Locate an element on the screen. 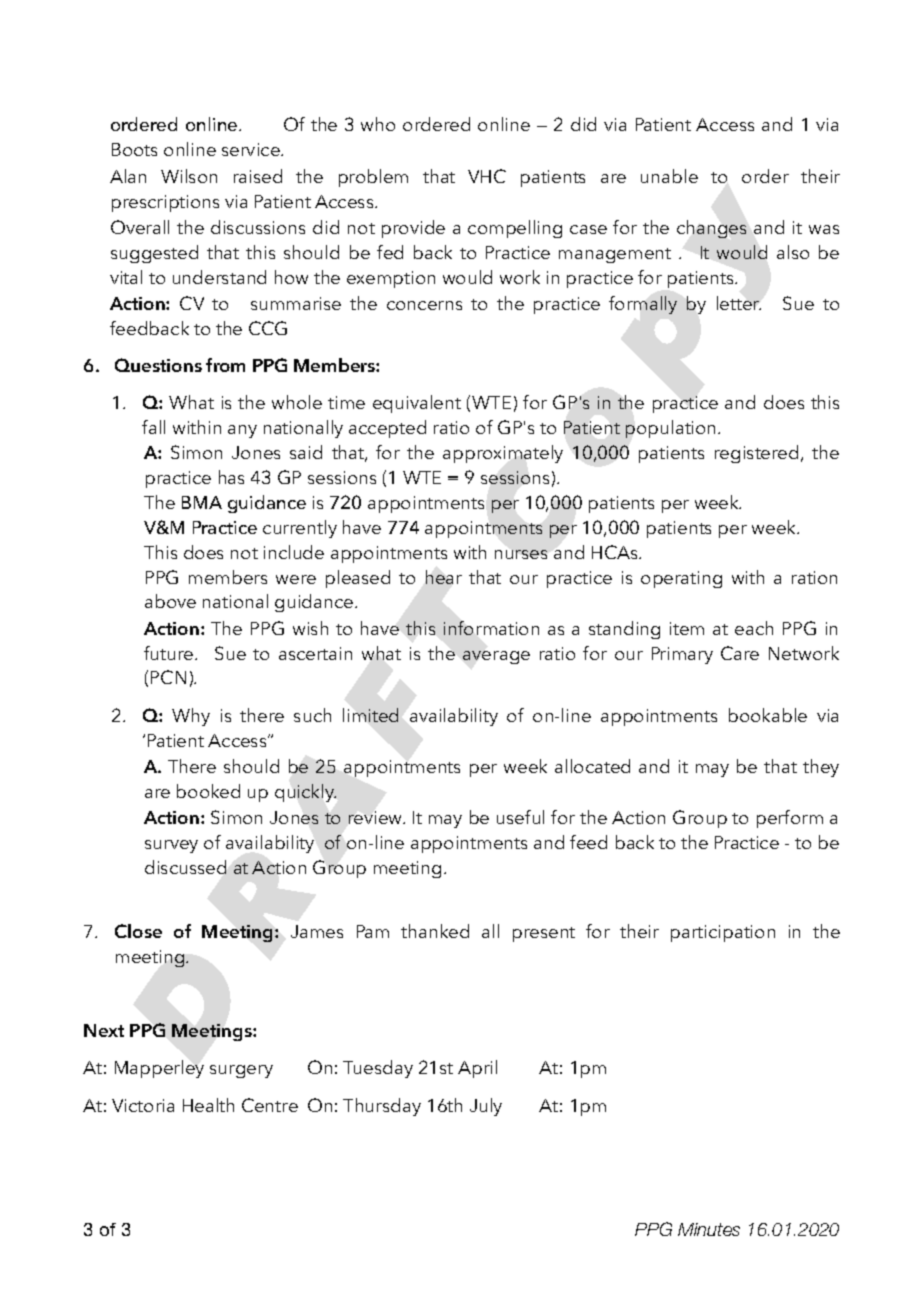 This screenshot has height=1308, width=924. Wilson is located at coordinates (189, 176).
